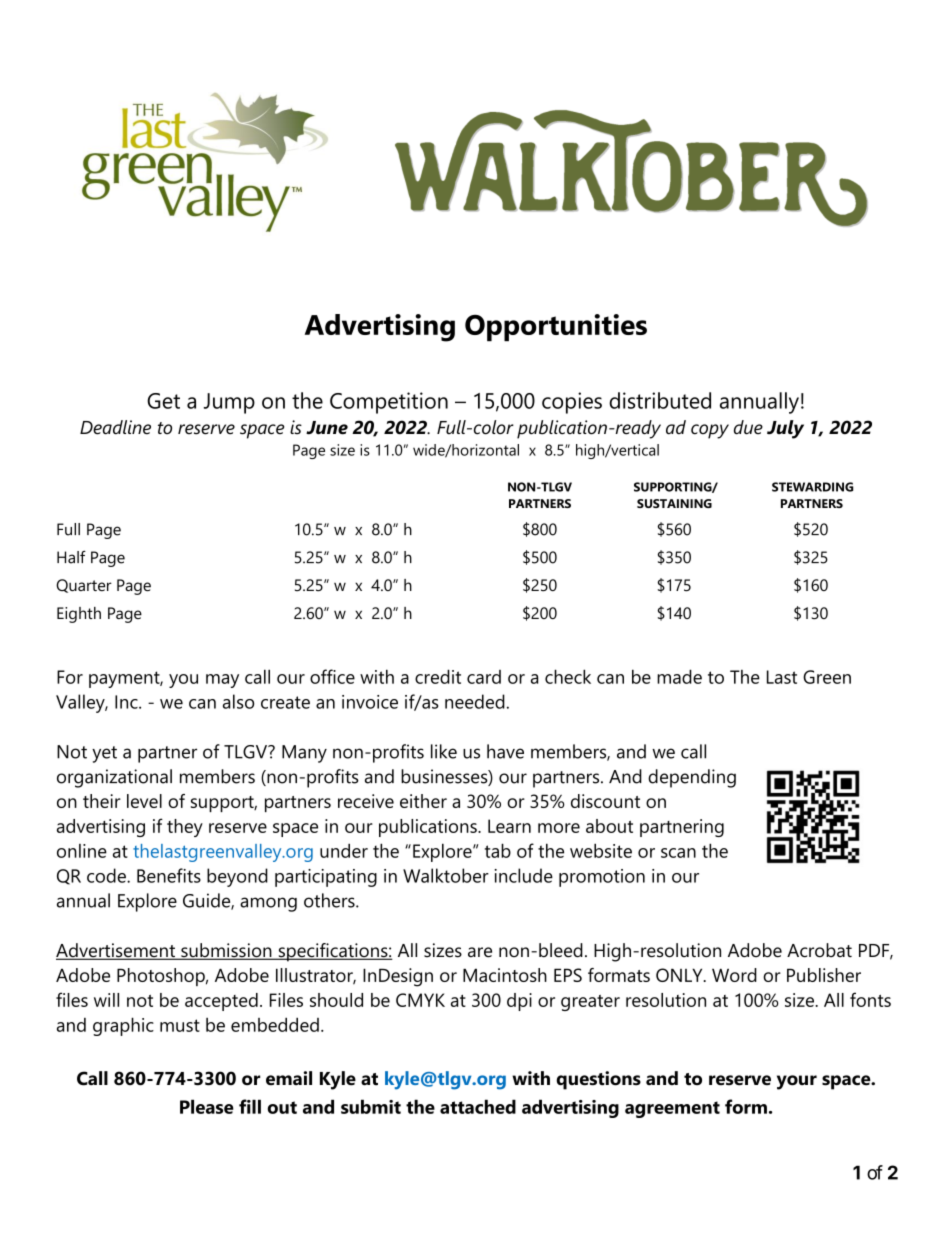 Image resolution: width=952 pixels, height=1233 pixels. What do you see at coordinates (660, 400) in the screenshot?
I see `distributed` at bounding box center [660, 400].
